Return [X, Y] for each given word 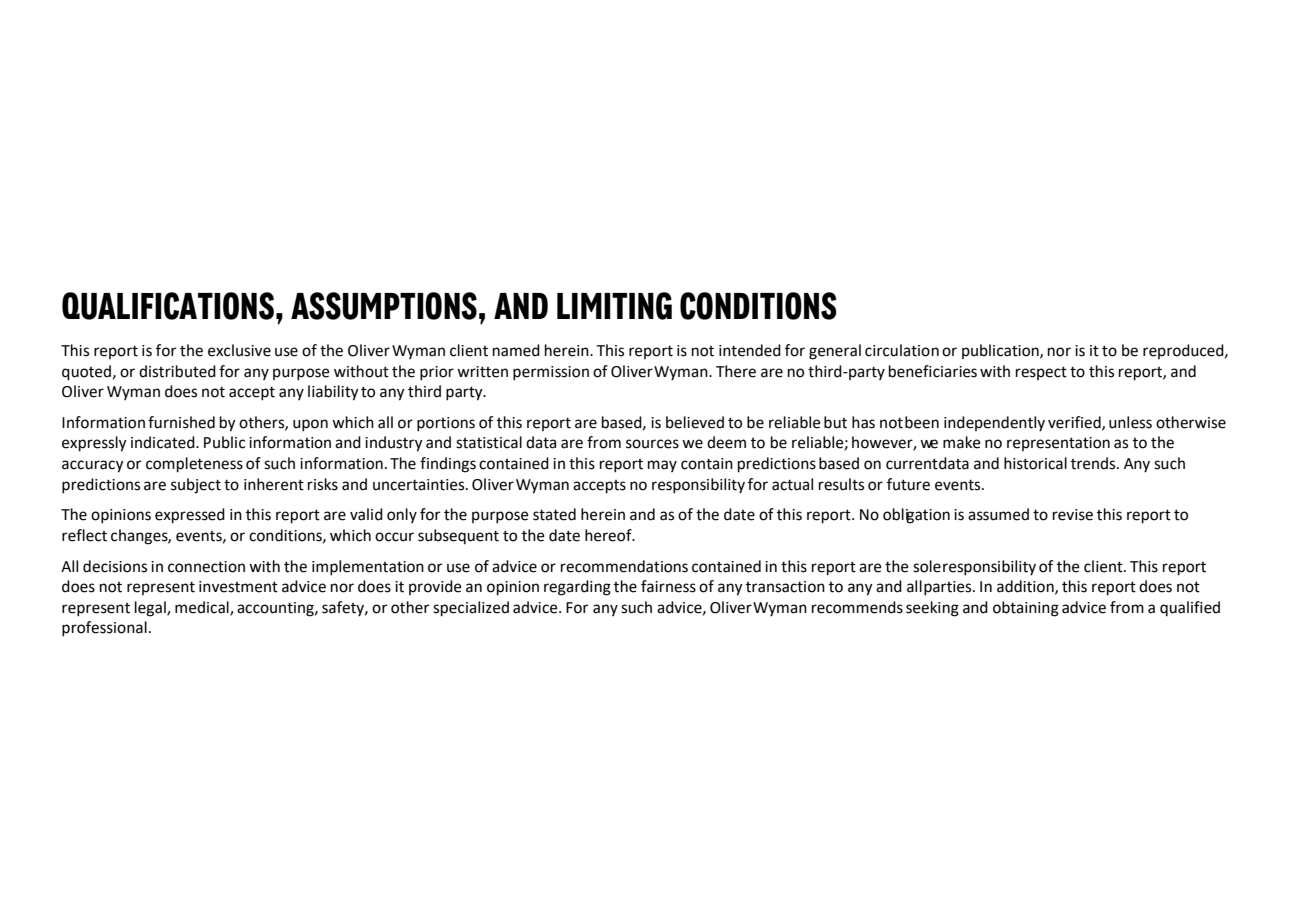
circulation [902, 350]
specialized [471, 609]
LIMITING [614, 306]
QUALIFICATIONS [168, 306]
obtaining [1026, 609]
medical [203, 608]
